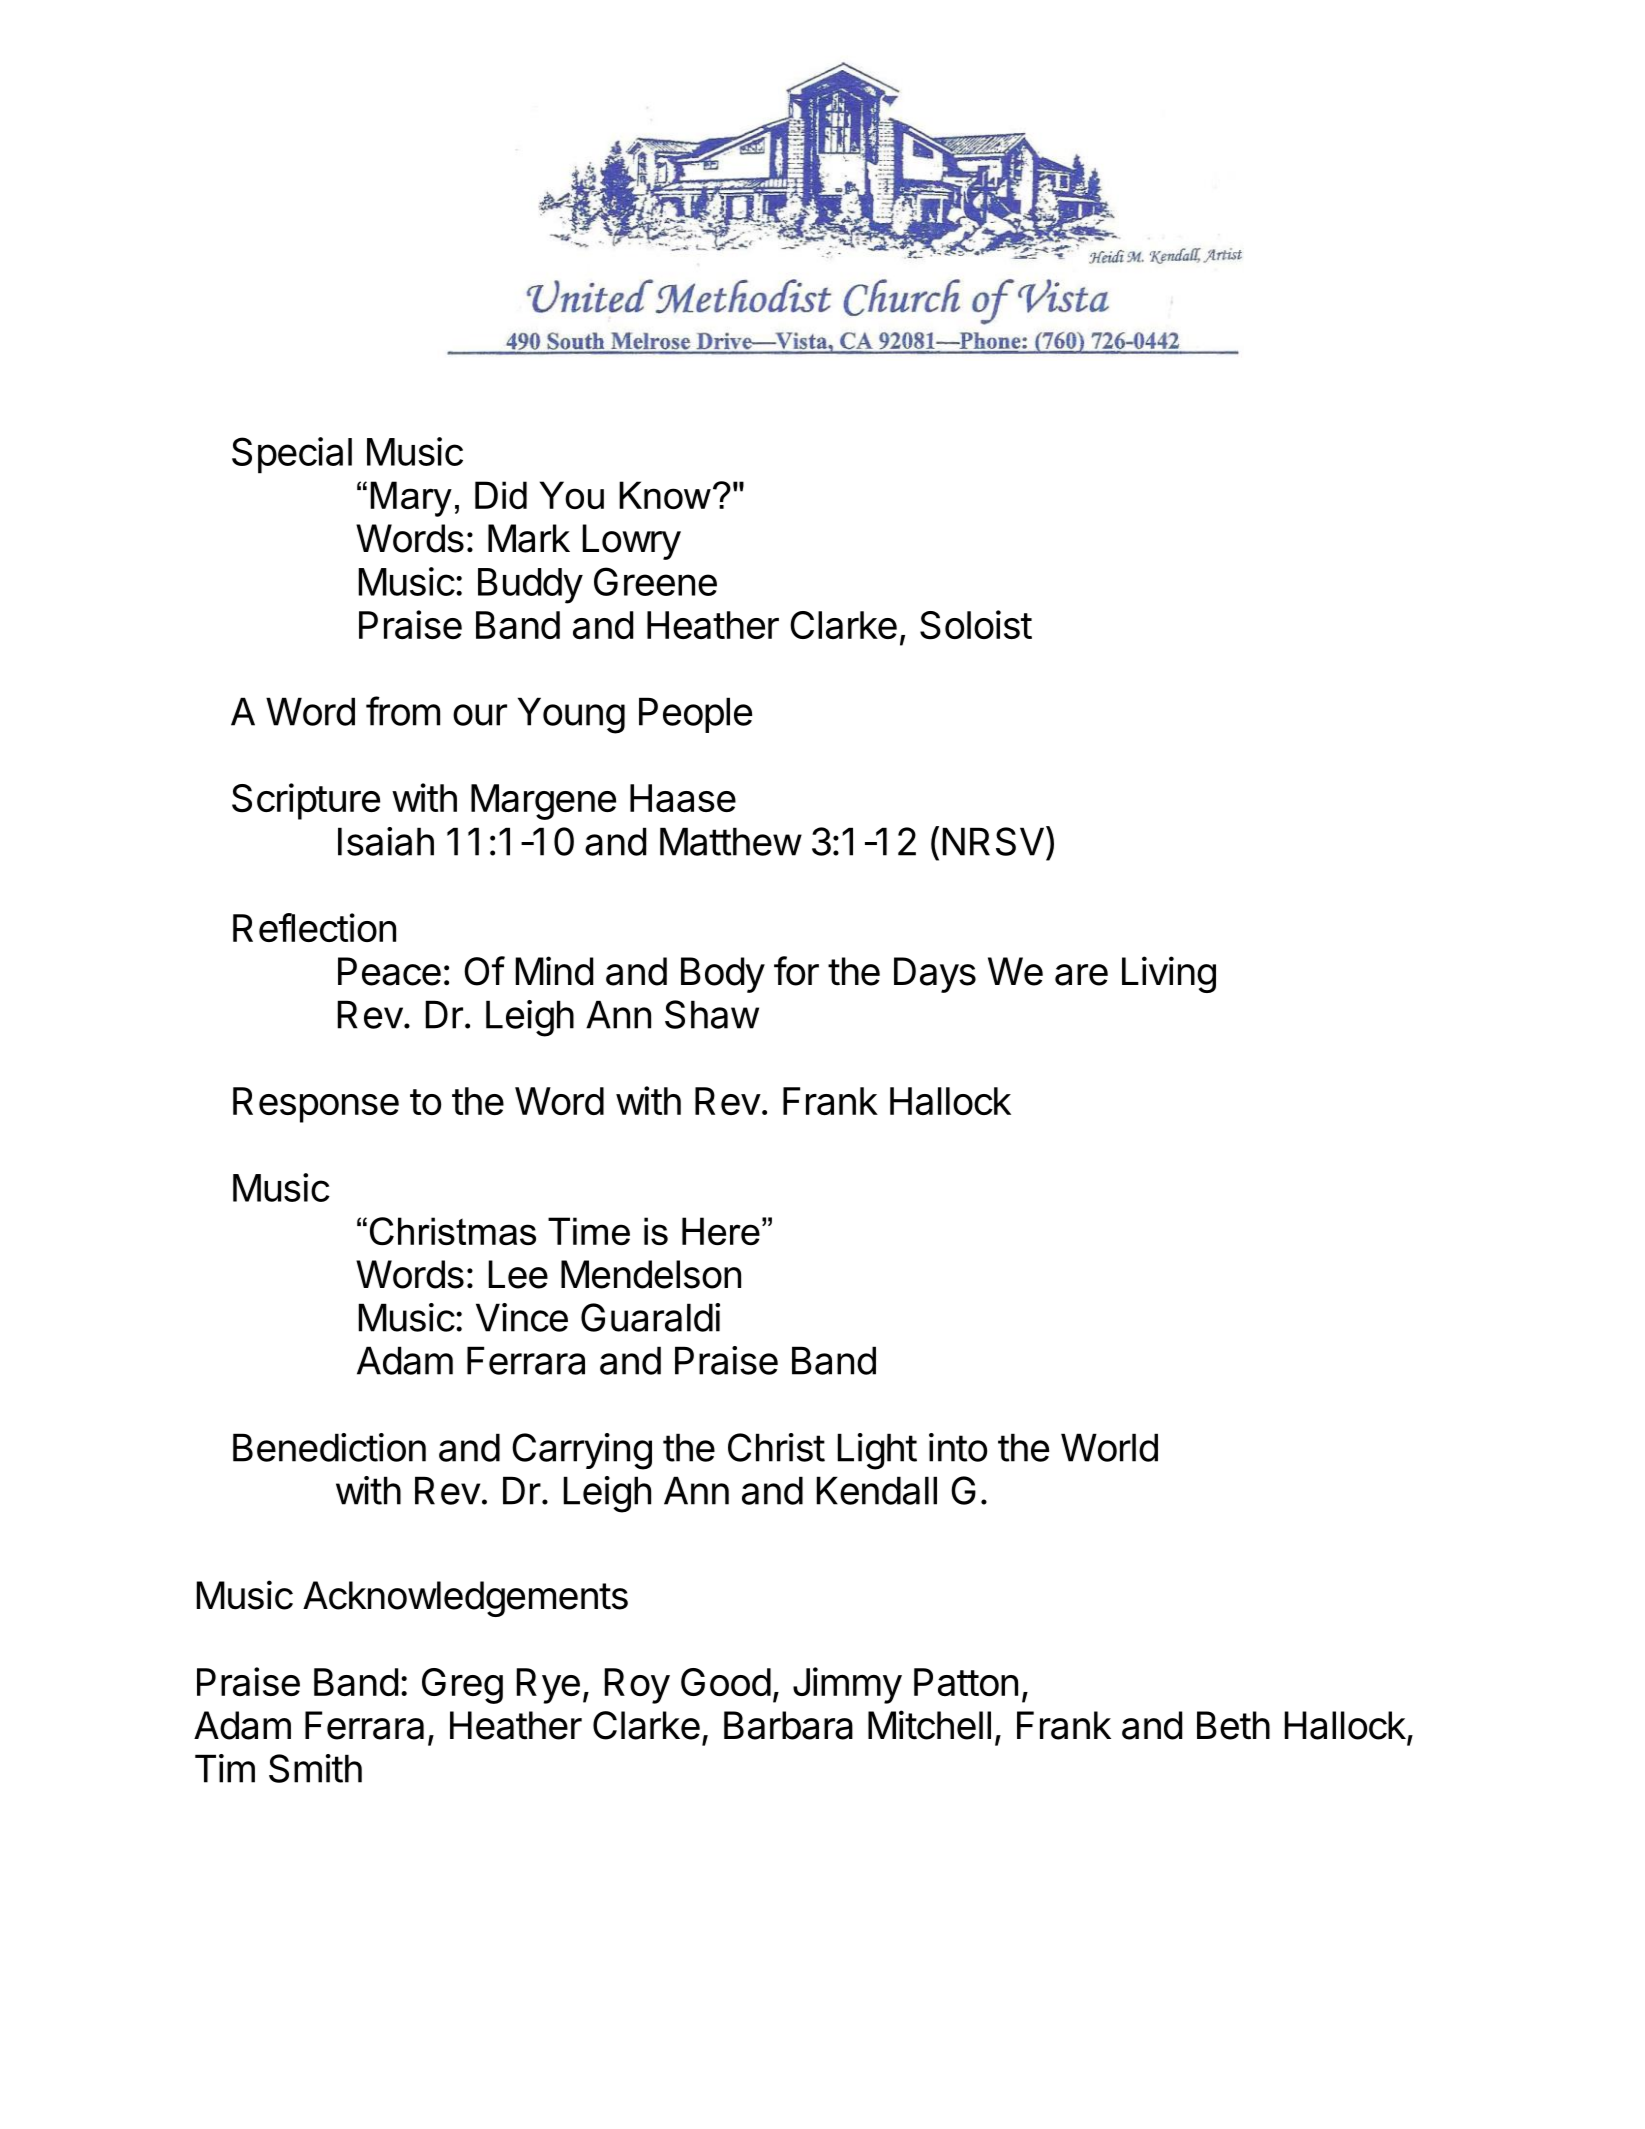  I want to click on Barbara, so click(788, 1725).
